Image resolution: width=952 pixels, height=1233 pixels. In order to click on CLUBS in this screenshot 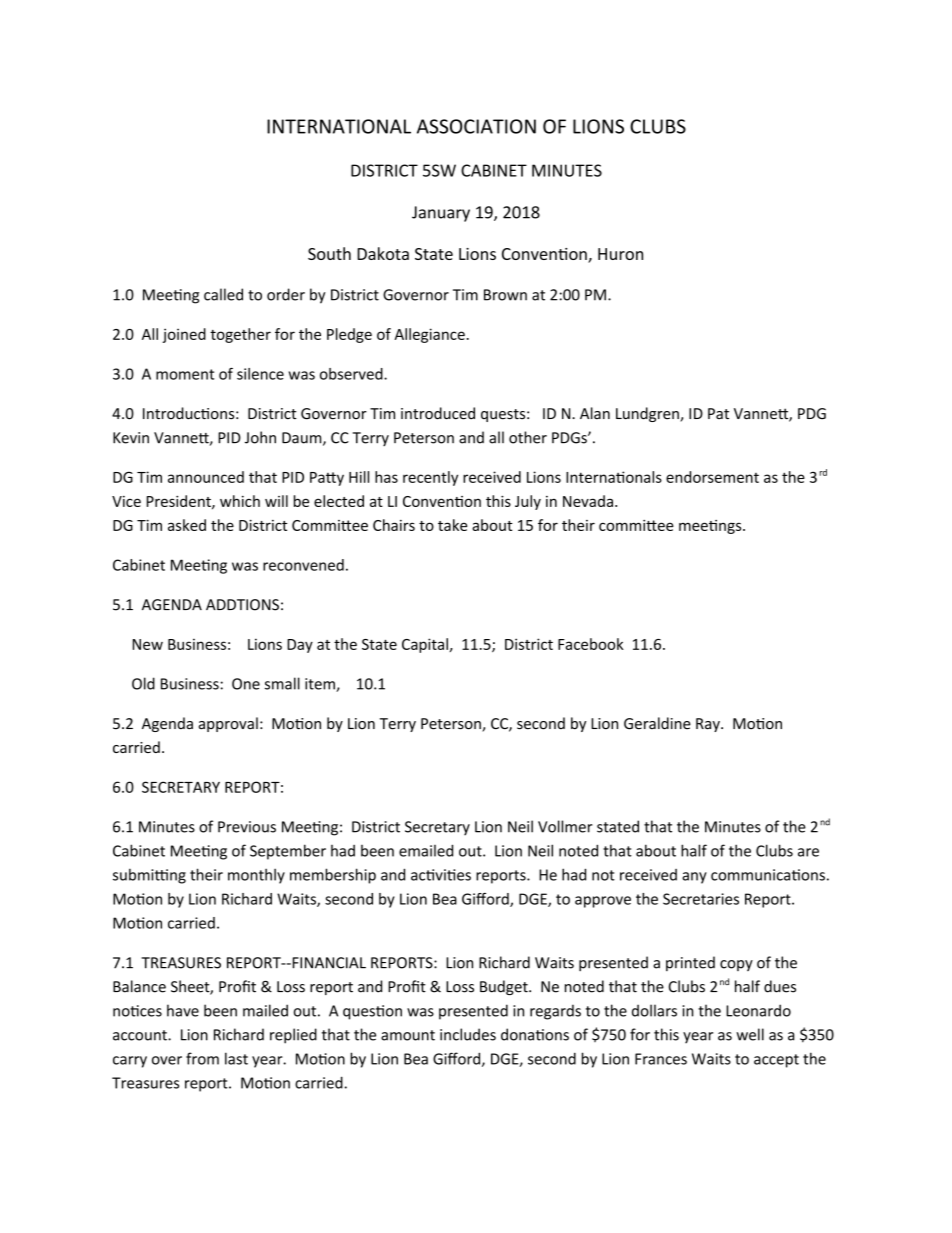, I will do `click(658, 126)`.
